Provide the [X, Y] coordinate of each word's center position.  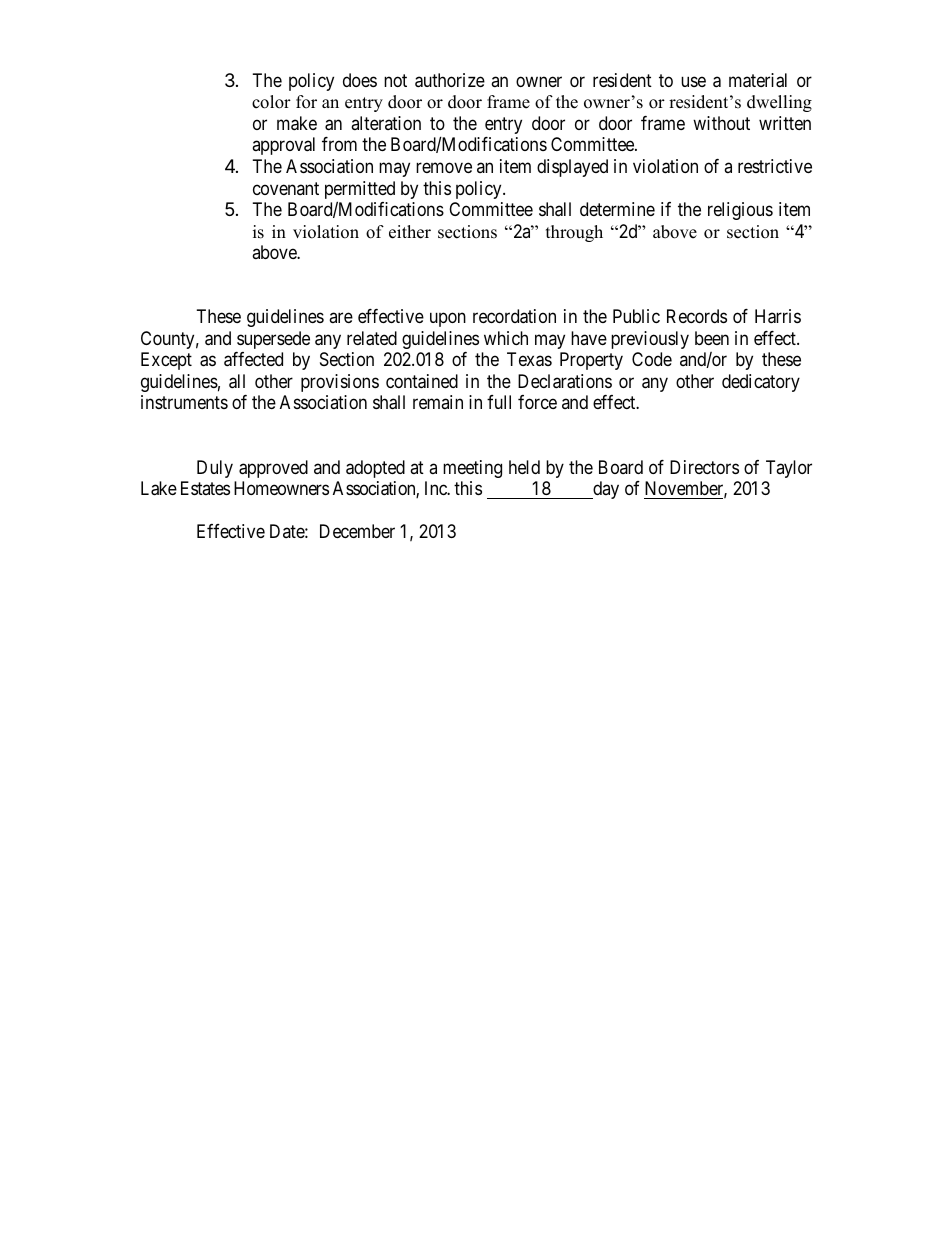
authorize [450, 80]
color [271, 102]
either [410, 232]
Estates [205, 488]
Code [652, 359]
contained [422, 381]
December [357, 531]
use [693, 82]
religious [740, 211]
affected [253, 359]
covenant [286, 188]
